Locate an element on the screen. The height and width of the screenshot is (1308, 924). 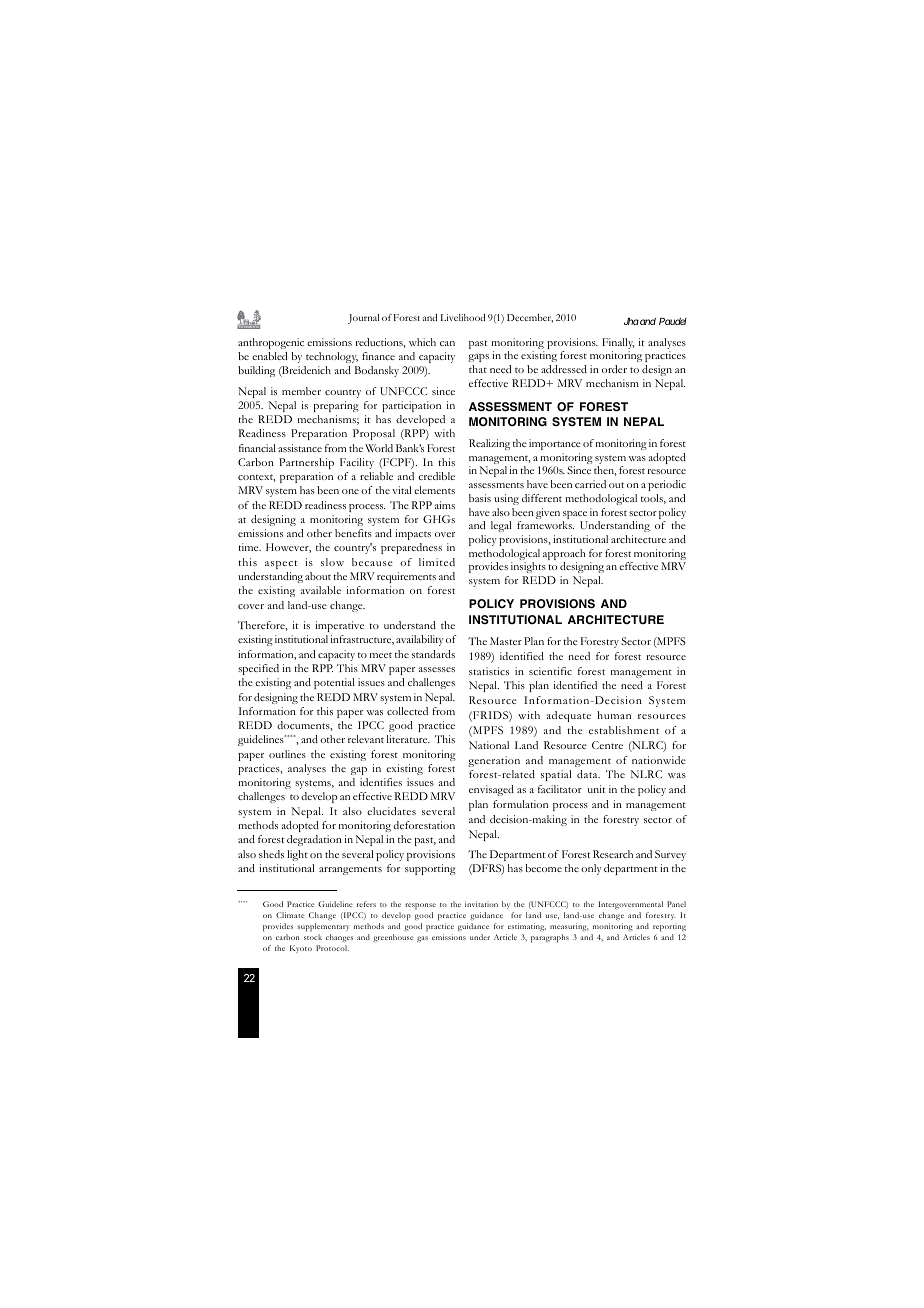
basis is located at coordinates (480, 498).
